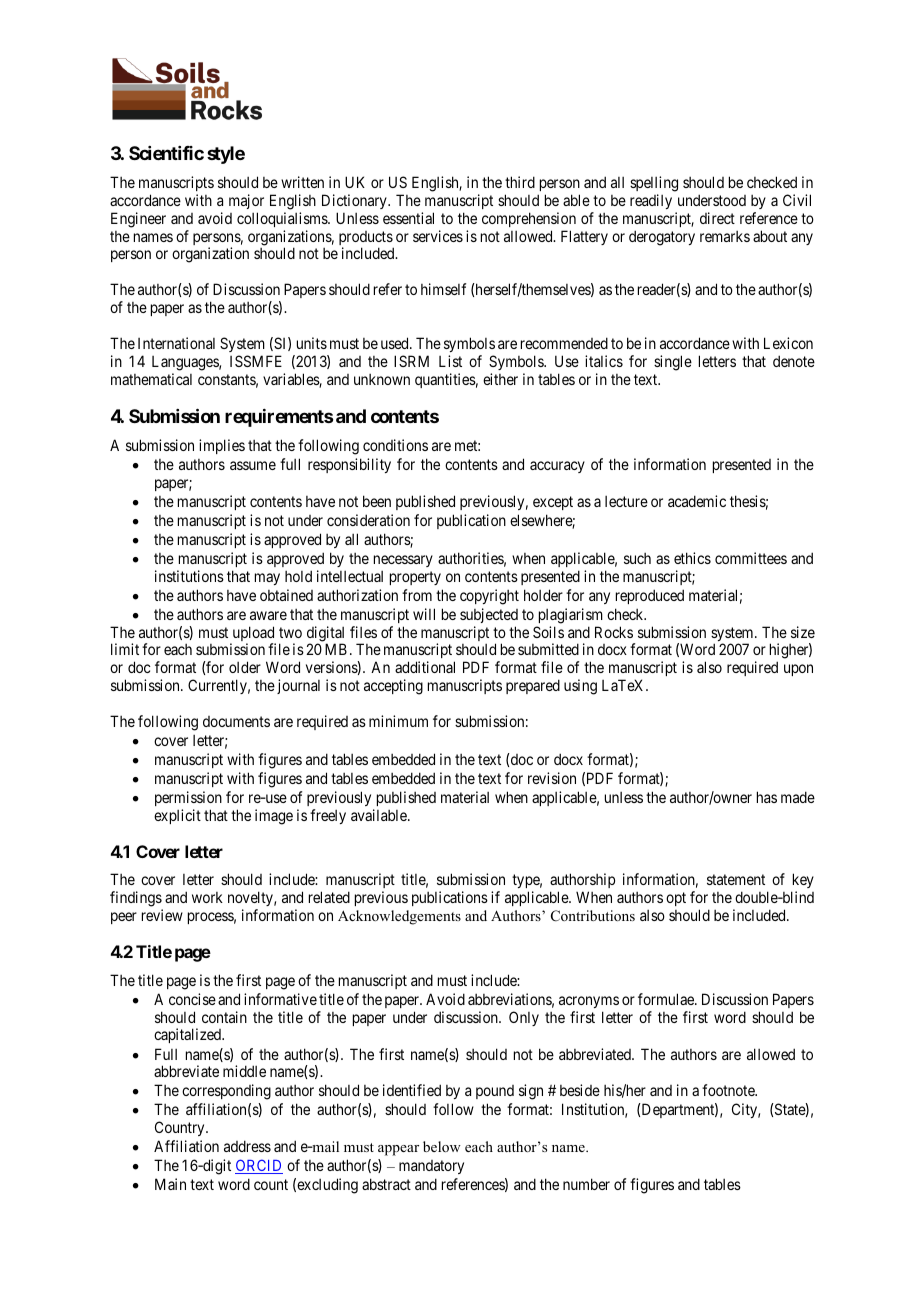  I want to click on key, so click(802, 882).
